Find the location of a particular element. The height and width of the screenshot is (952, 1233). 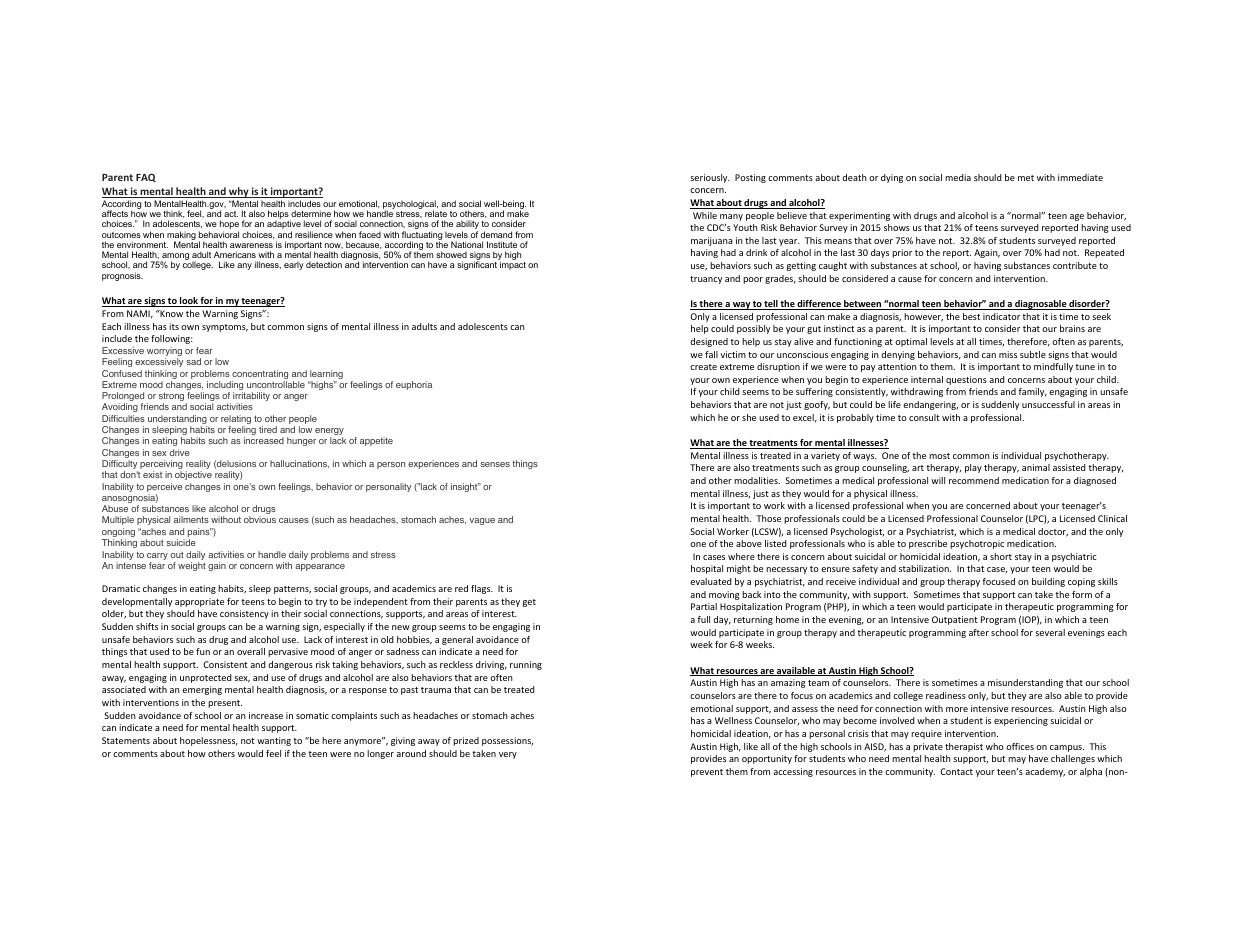

seriously is located at coordinates (710, 178).
